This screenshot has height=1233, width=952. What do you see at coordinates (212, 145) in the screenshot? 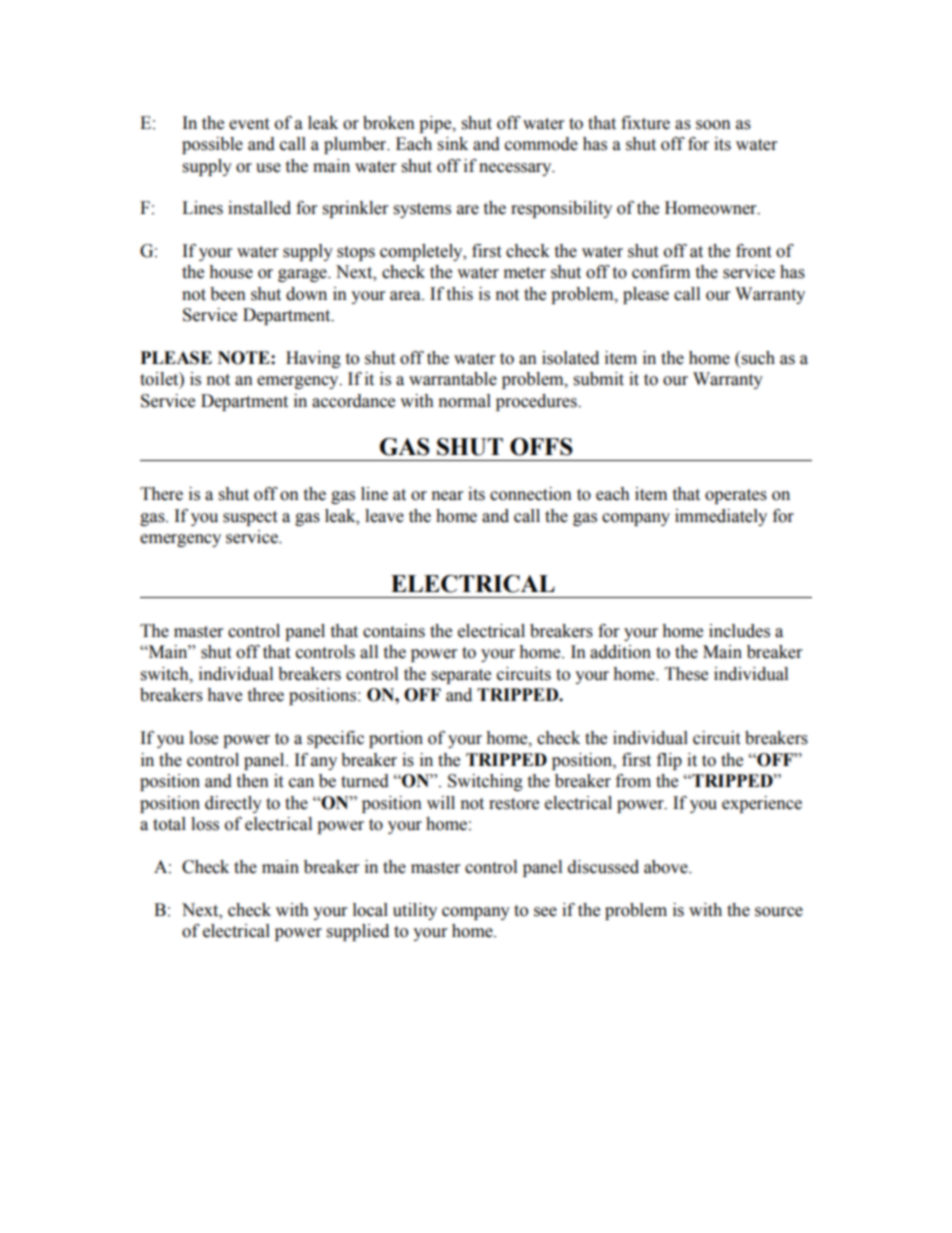
I see `possible` at bounding box center [212, 145].
